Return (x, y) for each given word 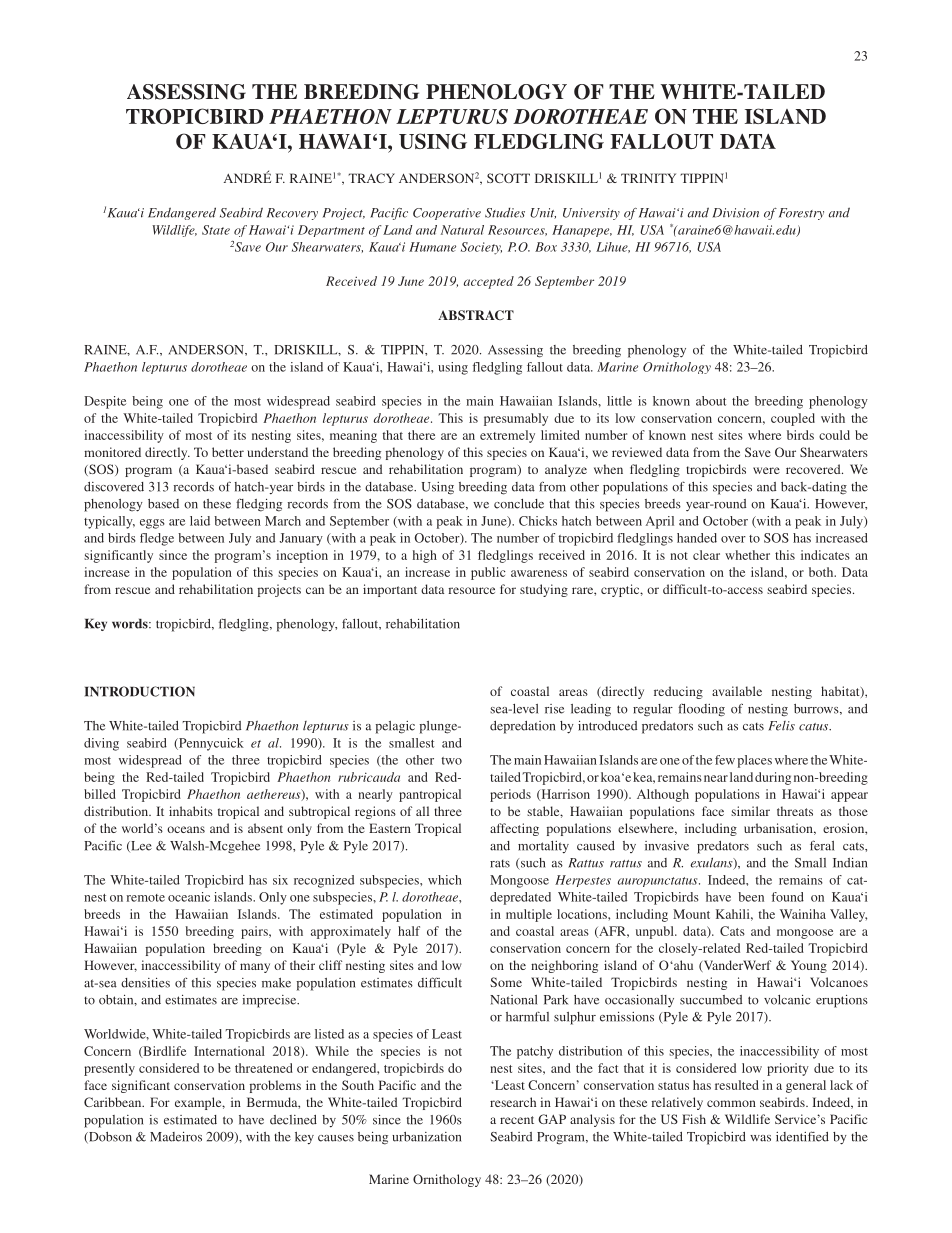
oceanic (189, 897)
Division (736, 213)
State (216, 230)
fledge (157, 539)
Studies (505, 213)
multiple (529, 915)
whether (747, 555)
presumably (516, 419)
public (488, 573)
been (751, 897)
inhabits (191, 811)
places (755, 761)
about (711, 401)
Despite (105, 402)
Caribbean (114, 1102)
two (452, 761)
